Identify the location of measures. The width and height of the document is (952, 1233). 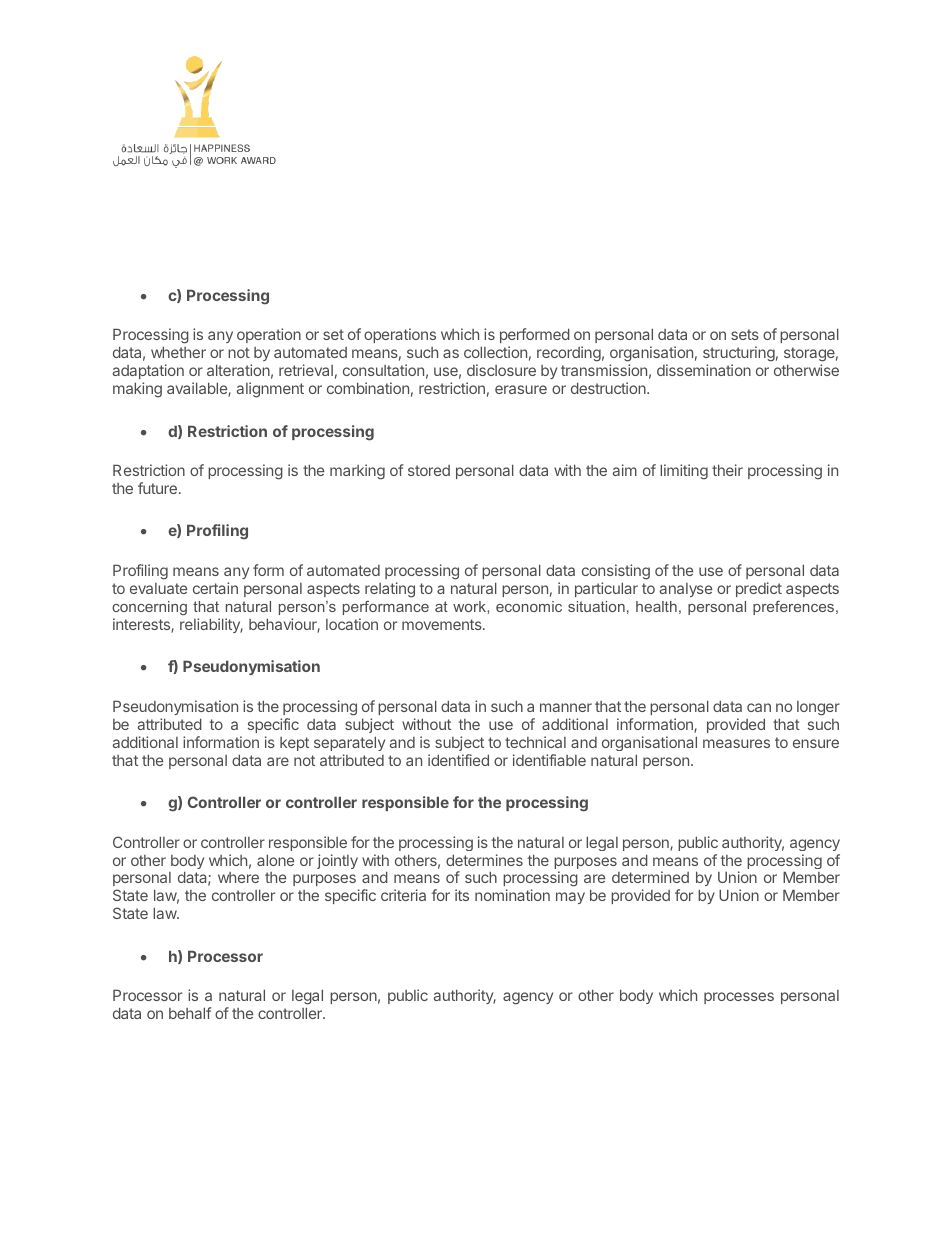
(736, 743).
